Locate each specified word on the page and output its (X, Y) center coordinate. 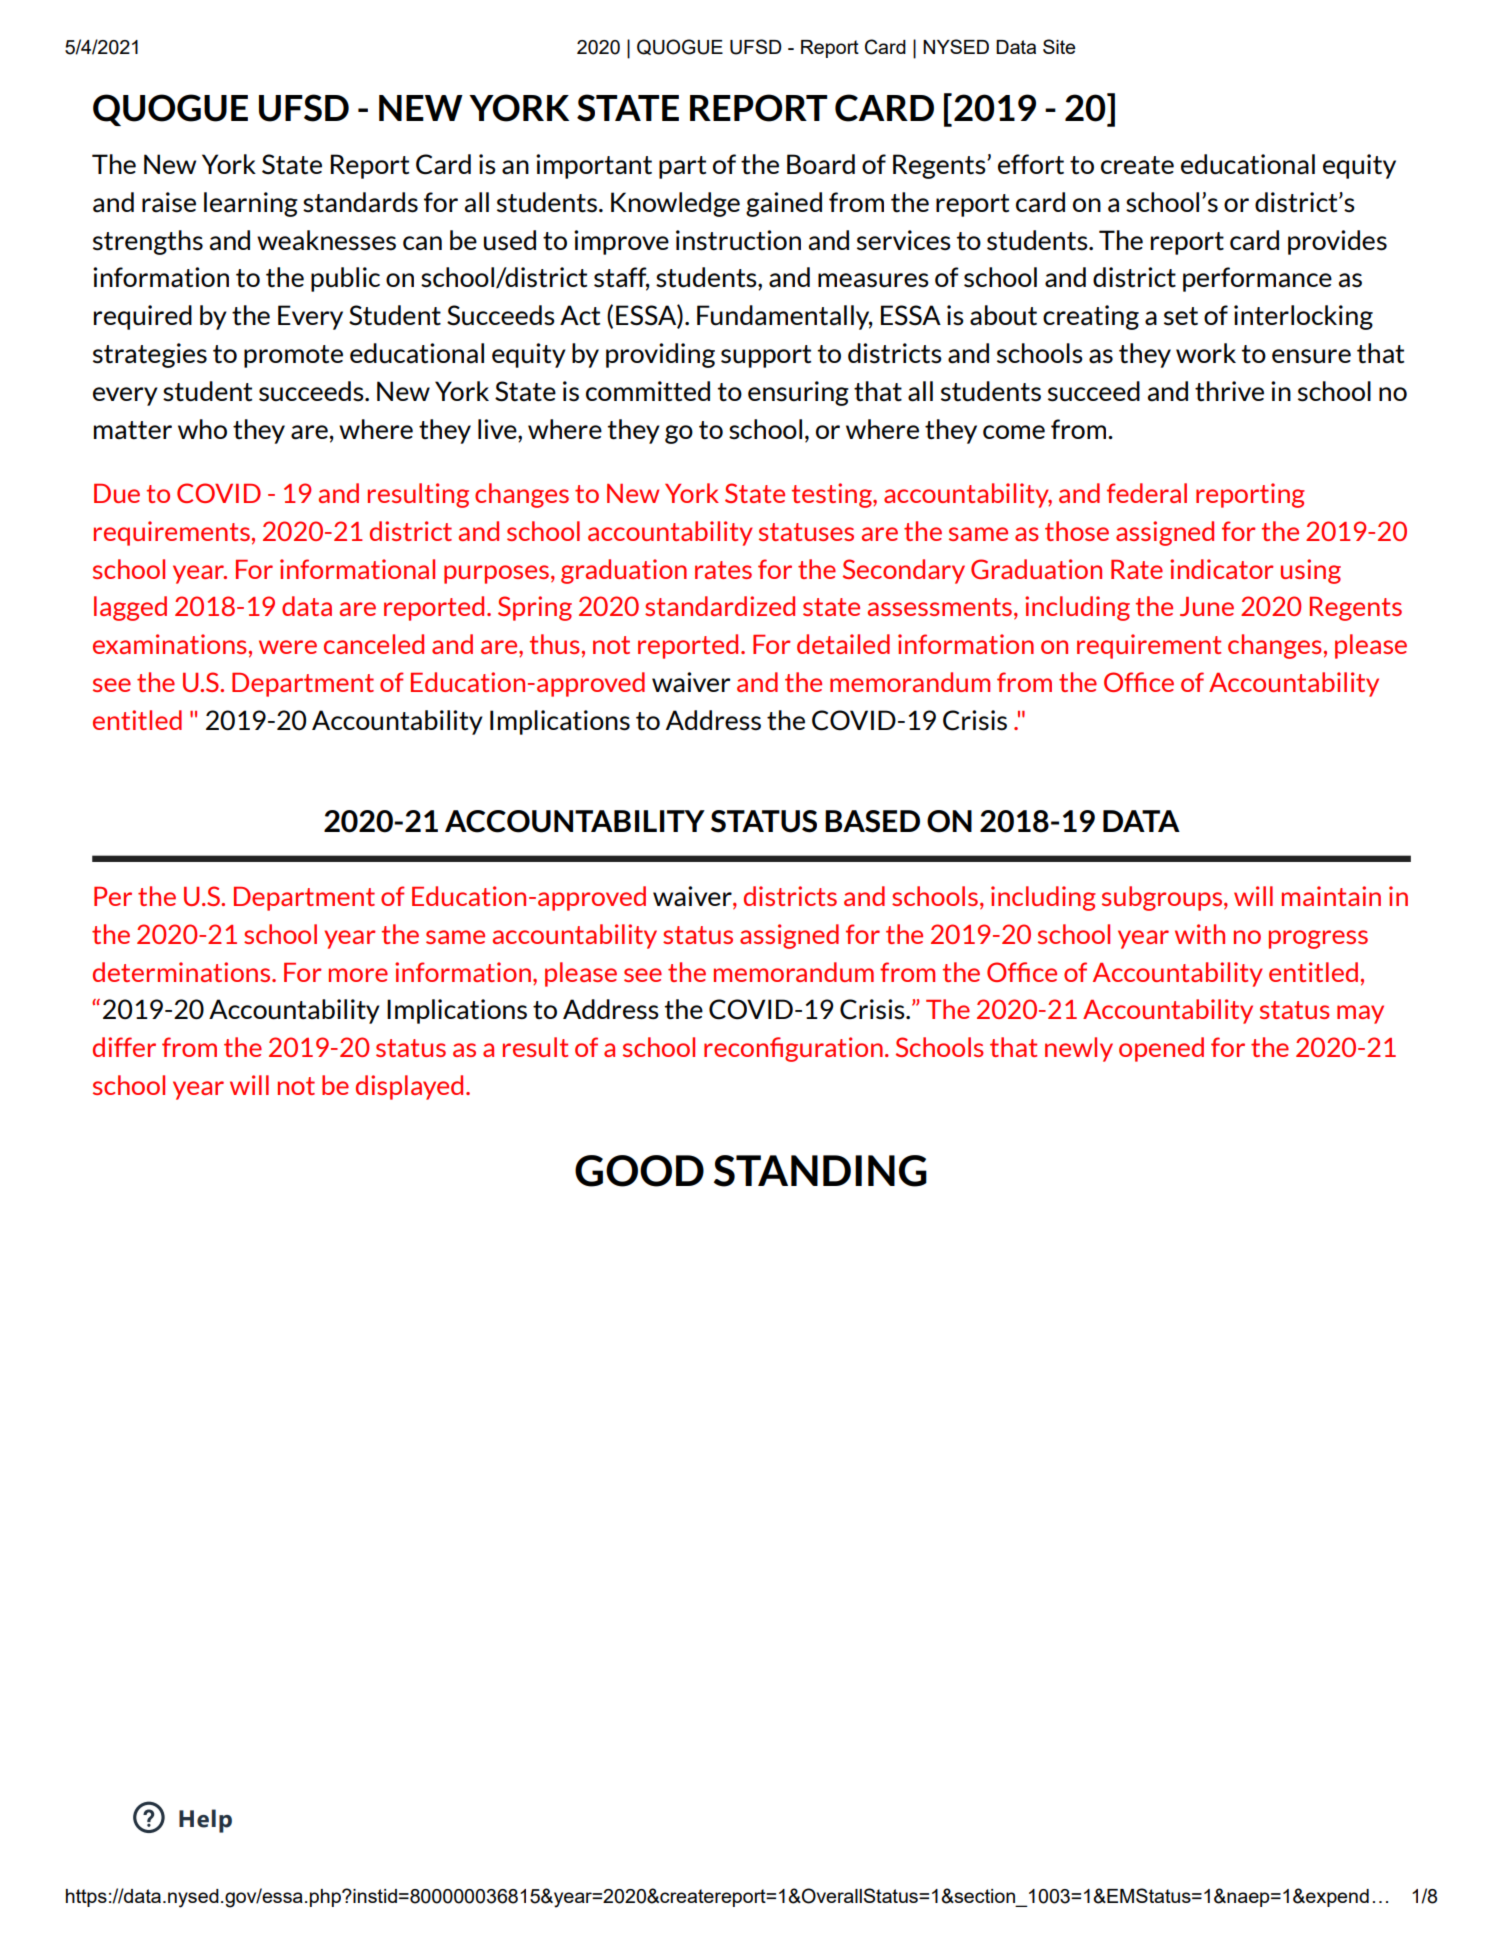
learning (251, 204)
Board (821, 164)
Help (205, 1821)
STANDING (820, 1171)
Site (1059, 46)
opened (1161, 1049)
